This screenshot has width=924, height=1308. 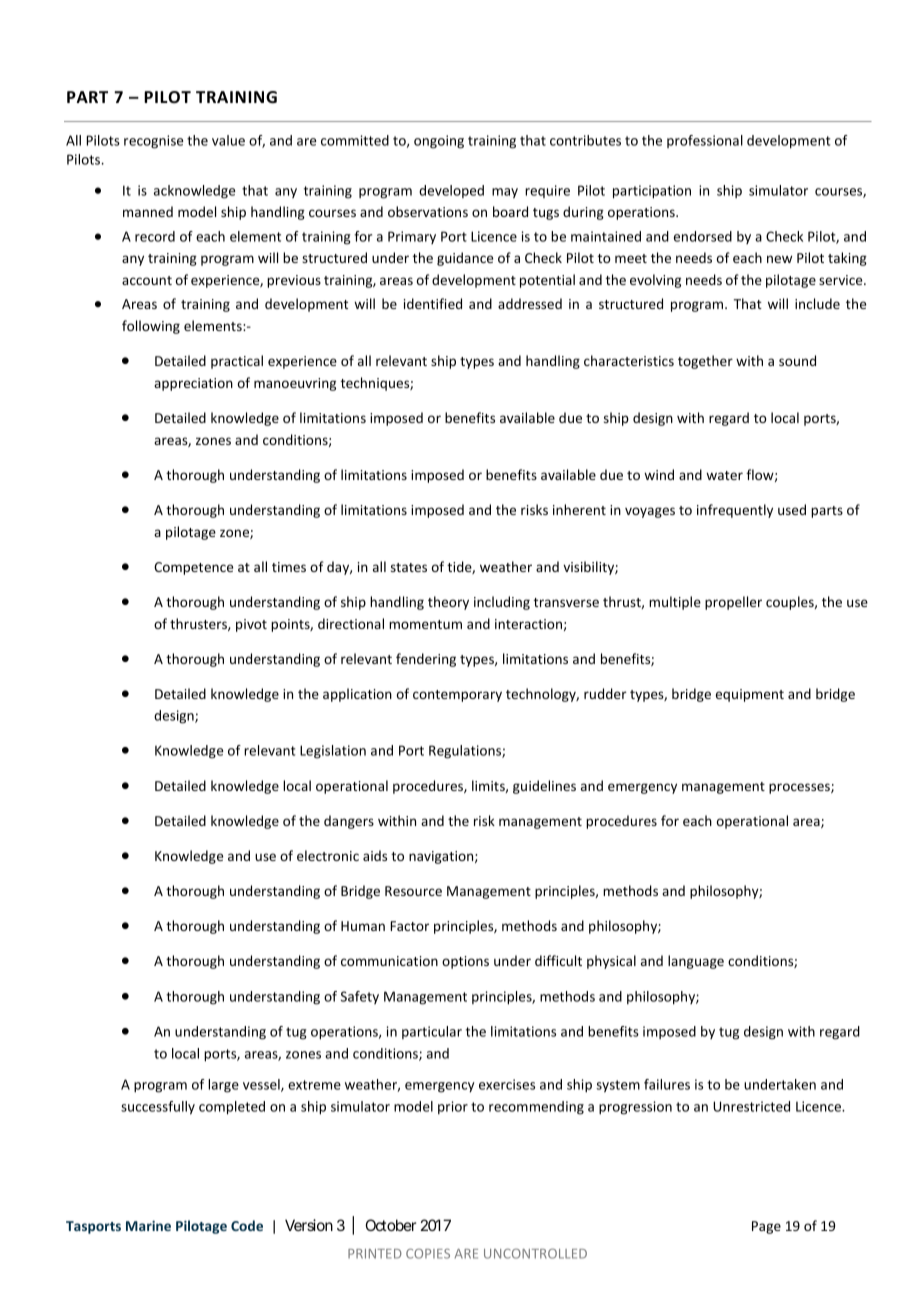 I want to click on UNCONTROLLED, so click(x=535, y=1253).
